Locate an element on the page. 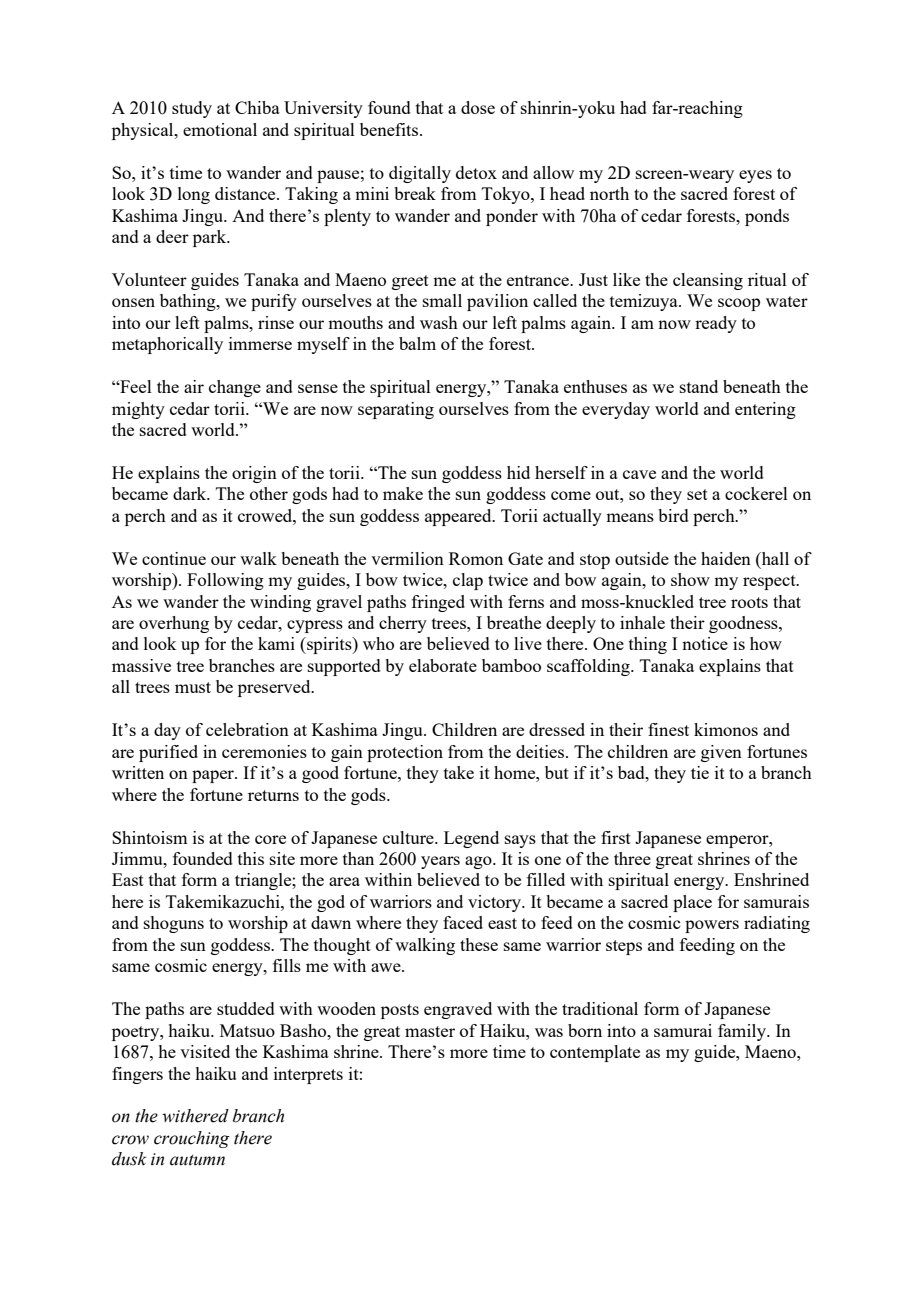  protection is located at coordinates (405, 753).
